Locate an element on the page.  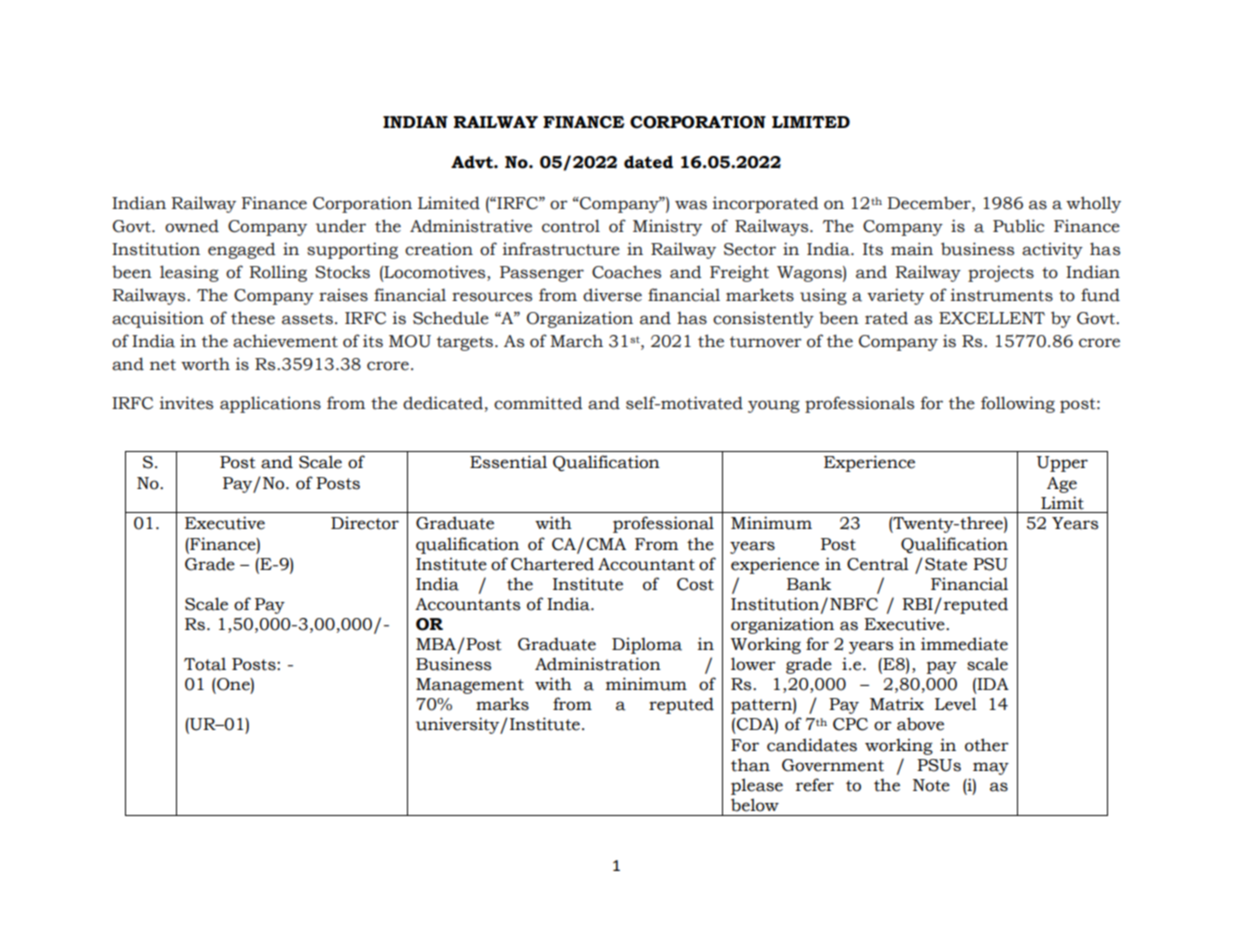
Director is located at coordinates (365, 523).
